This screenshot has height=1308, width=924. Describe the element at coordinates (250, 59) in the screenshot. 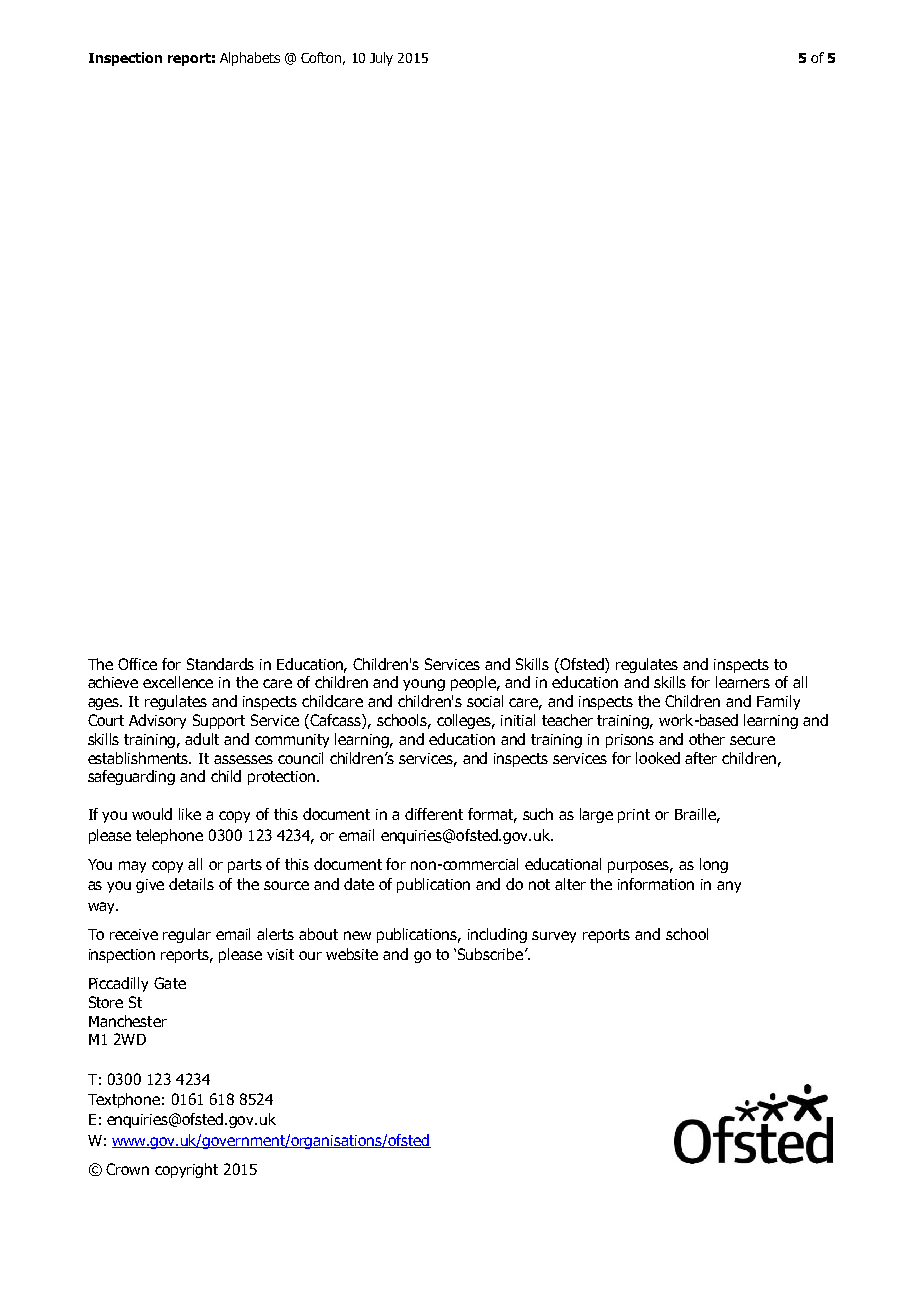

I see `Alphabets` at that location.
